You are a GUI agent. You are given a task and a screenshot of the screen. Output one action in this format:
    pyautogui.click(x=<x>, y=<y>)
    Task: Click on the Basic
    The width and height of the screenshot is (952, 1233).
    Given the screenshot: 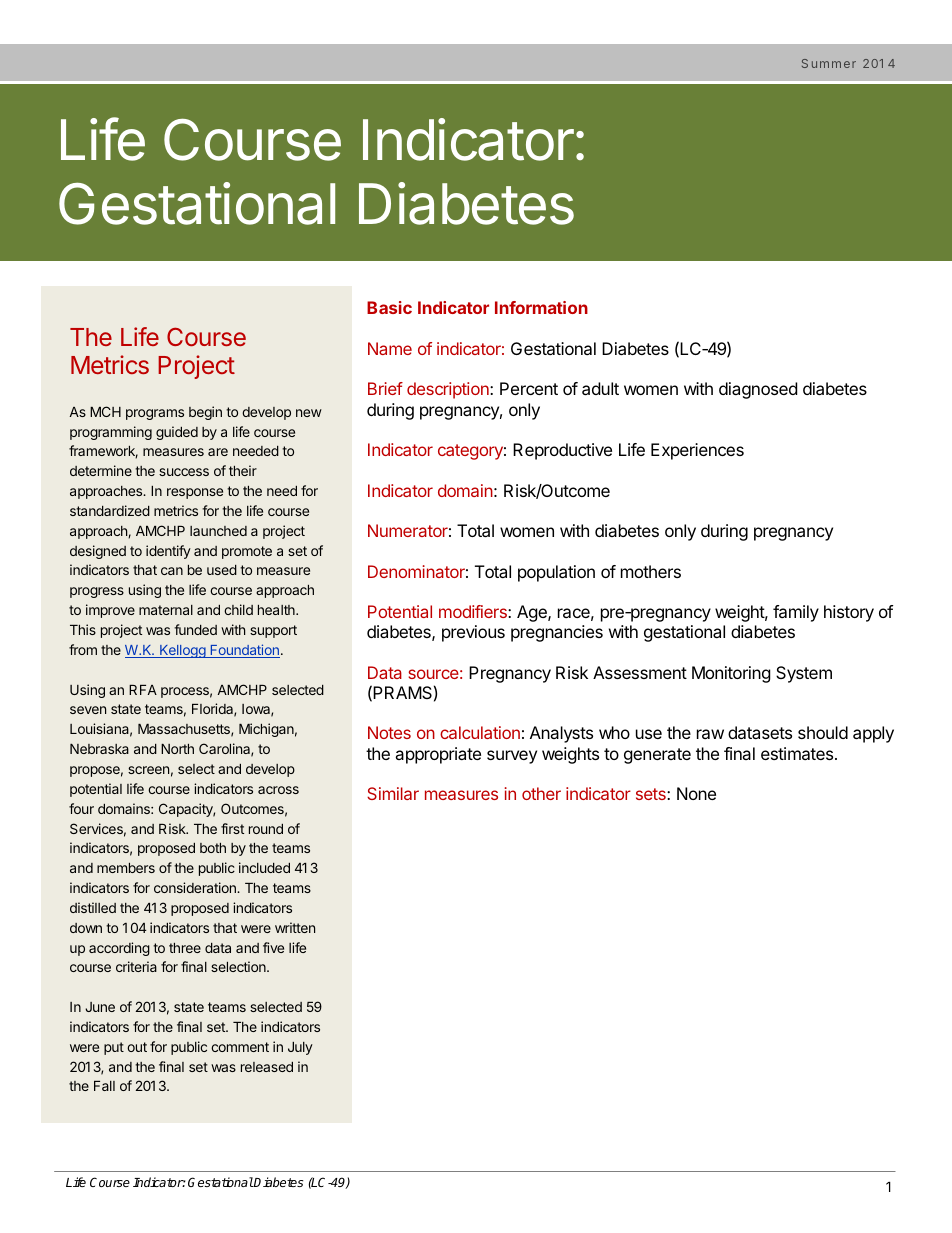 What is the action you would take?
    pyautogui.click(x=389, y=307)
